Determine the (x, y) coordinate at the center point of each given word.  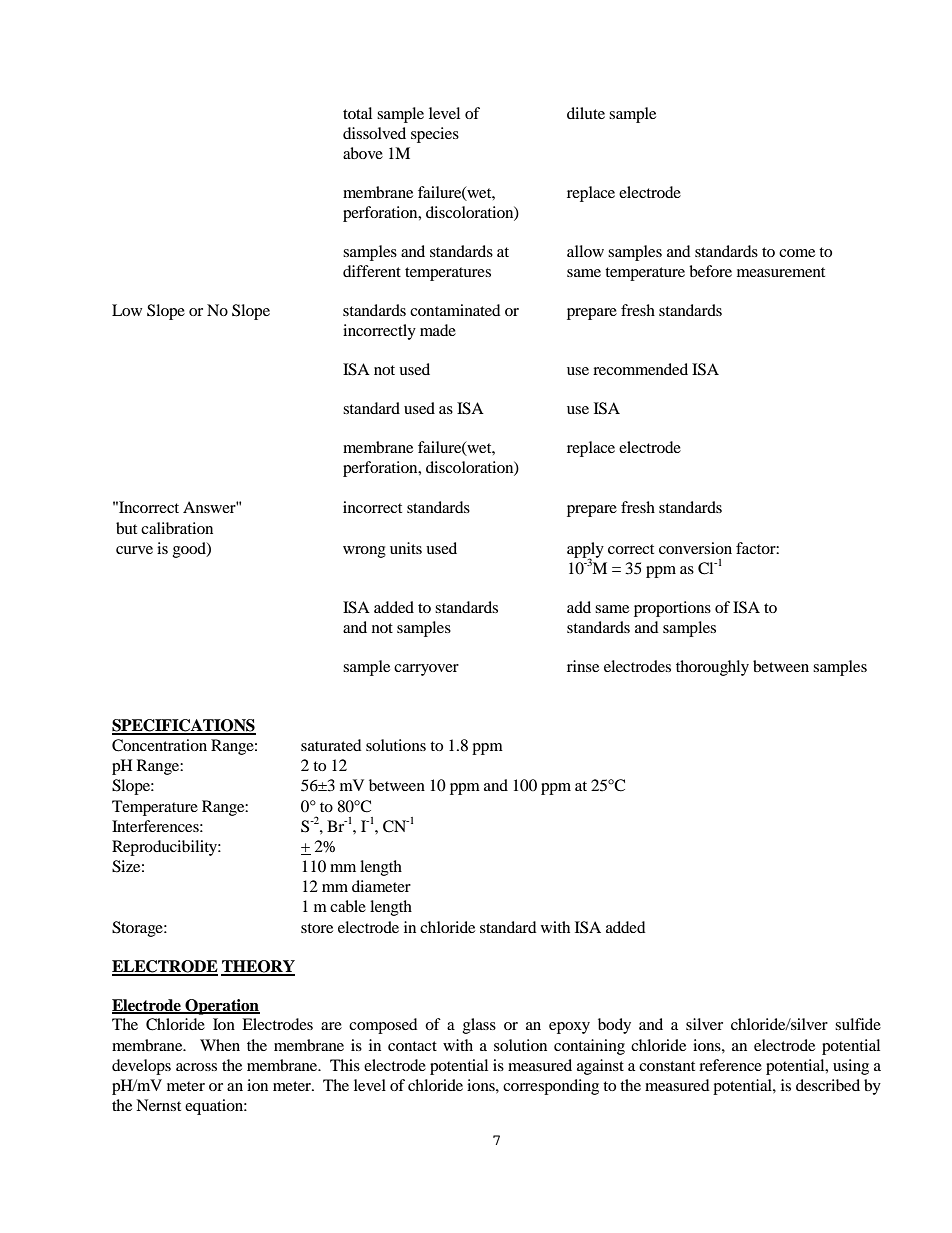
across (196, 1067)
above (363, 153)
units (406, 548)
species (435, 135)
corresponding (551, 1087)
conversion (695, 548)
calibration (177, 528)
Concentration (159, 745)
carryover (426, 670)
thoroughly (712, 668)
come (797, 253)
